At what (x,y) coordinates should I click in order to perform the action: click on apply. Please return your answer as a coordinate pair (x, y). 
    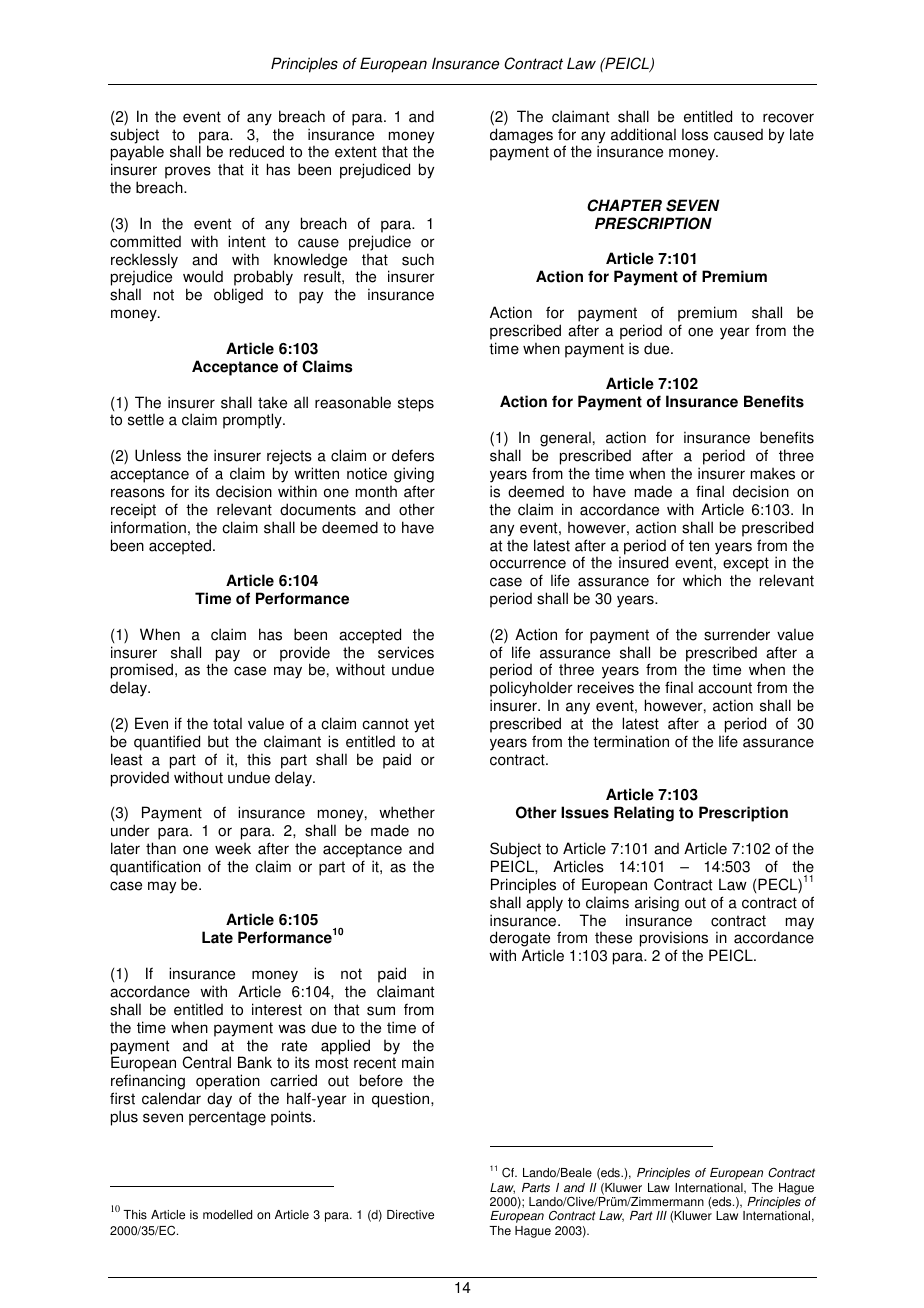
    Looking at the image, I should click on (544, 904).
